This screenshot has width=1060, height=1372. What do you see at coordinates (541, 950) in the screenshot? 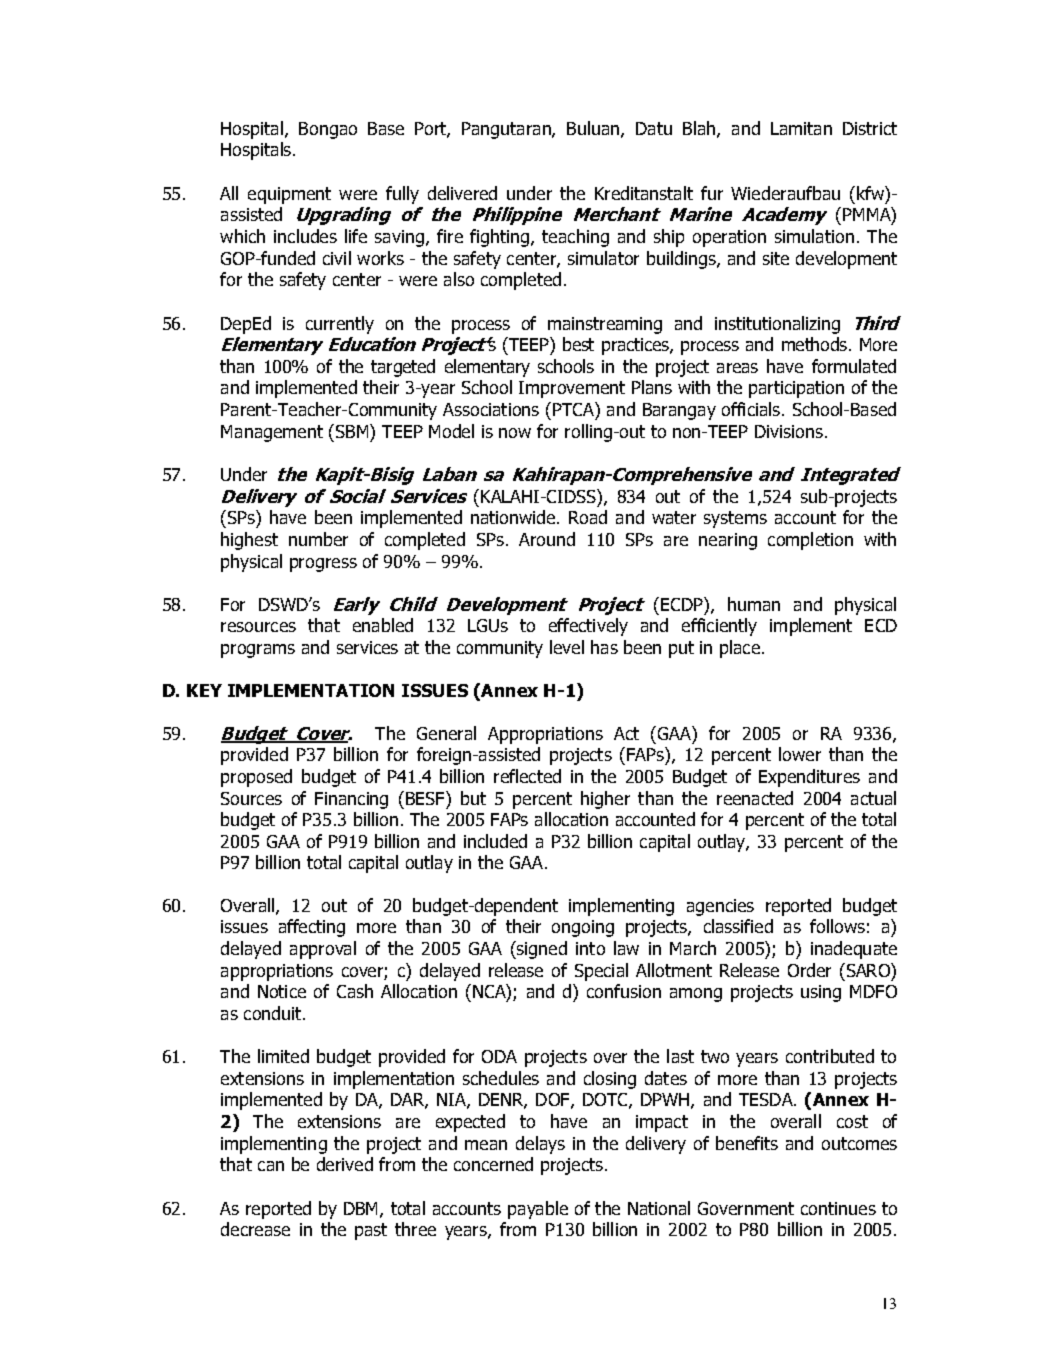
I see `signed` at bounding box center [541, 950].
